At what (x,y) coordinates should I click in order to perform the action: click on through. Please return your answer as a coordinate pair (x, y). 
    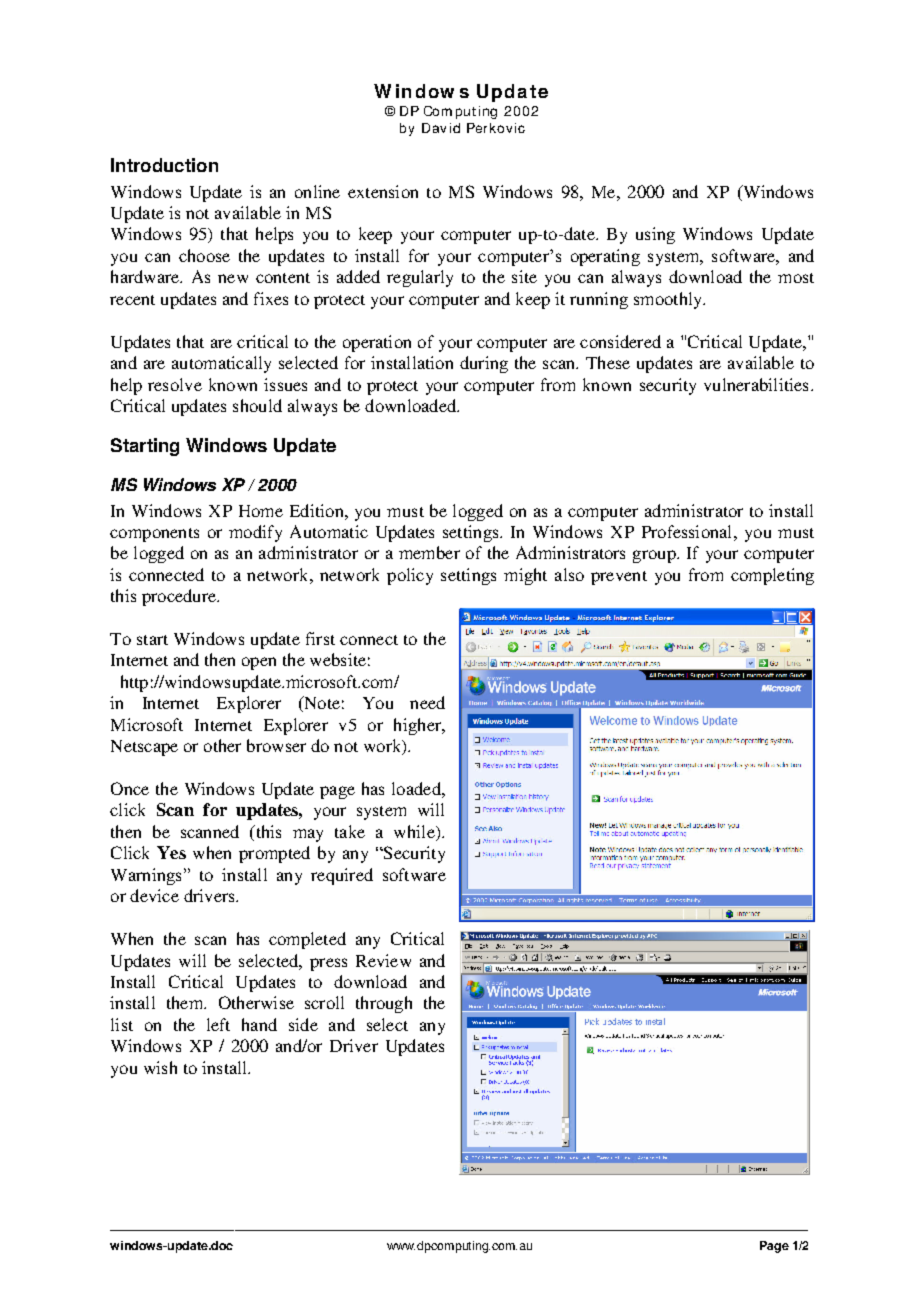
    Looking at the image, I should click on (384, 1004).
